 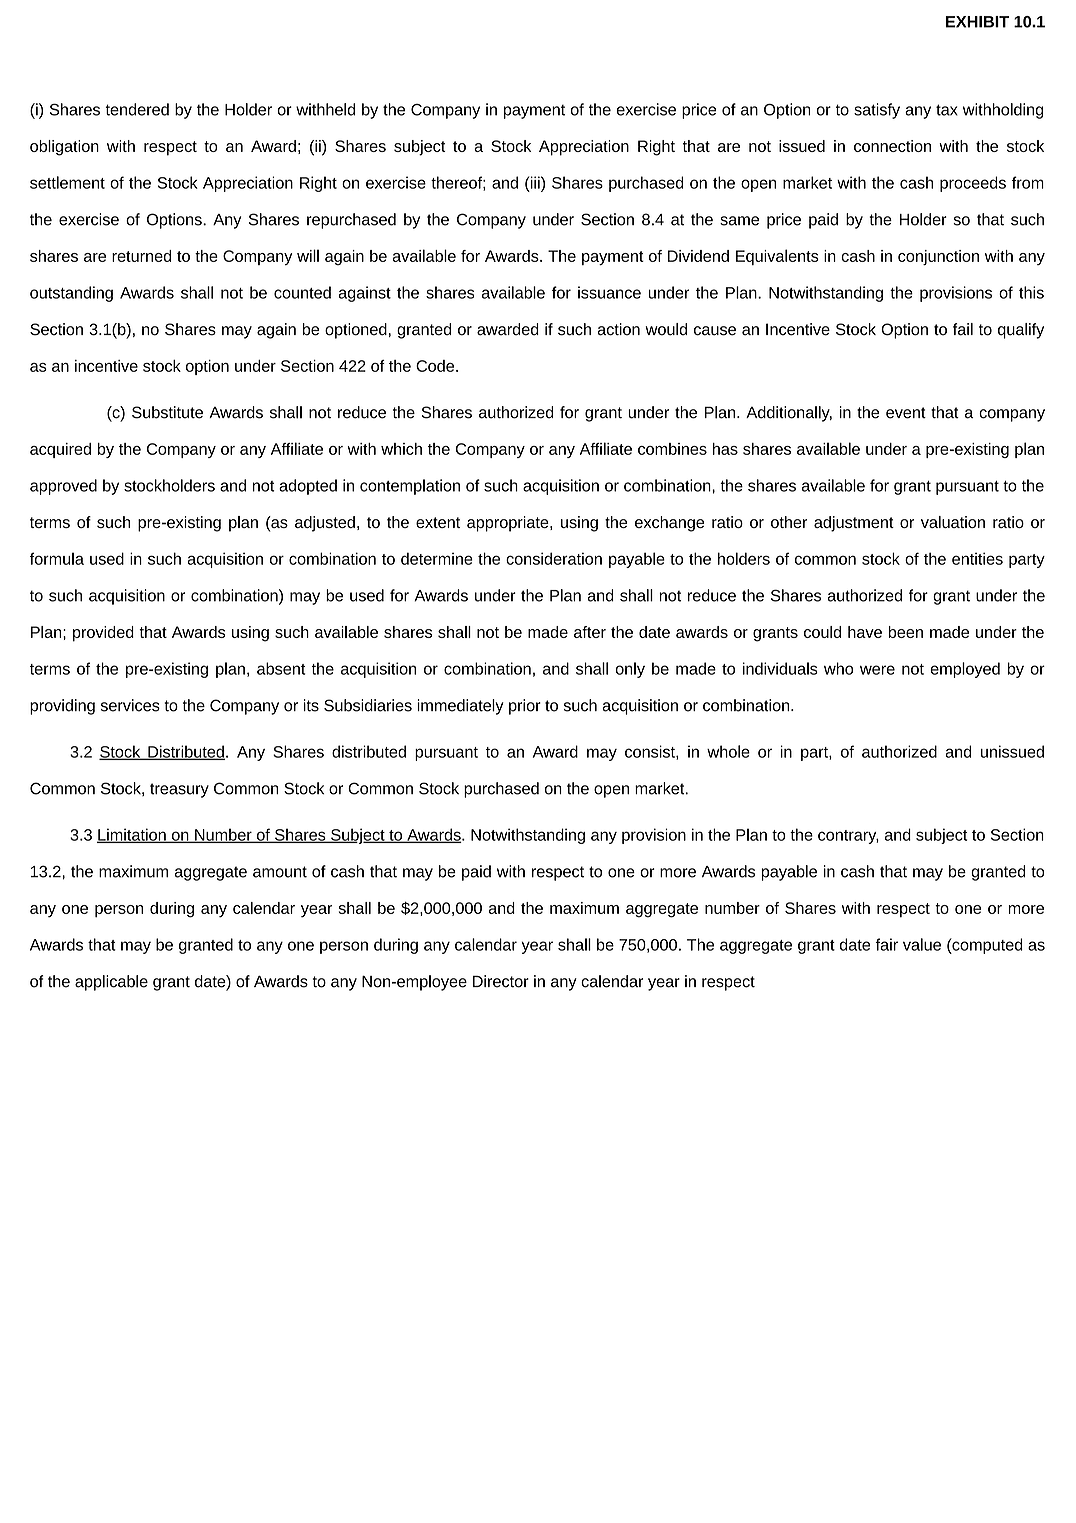 What do you see at coordinates (953, 522) in the document?
I see `valuation` at bounding box center [953, 522].
